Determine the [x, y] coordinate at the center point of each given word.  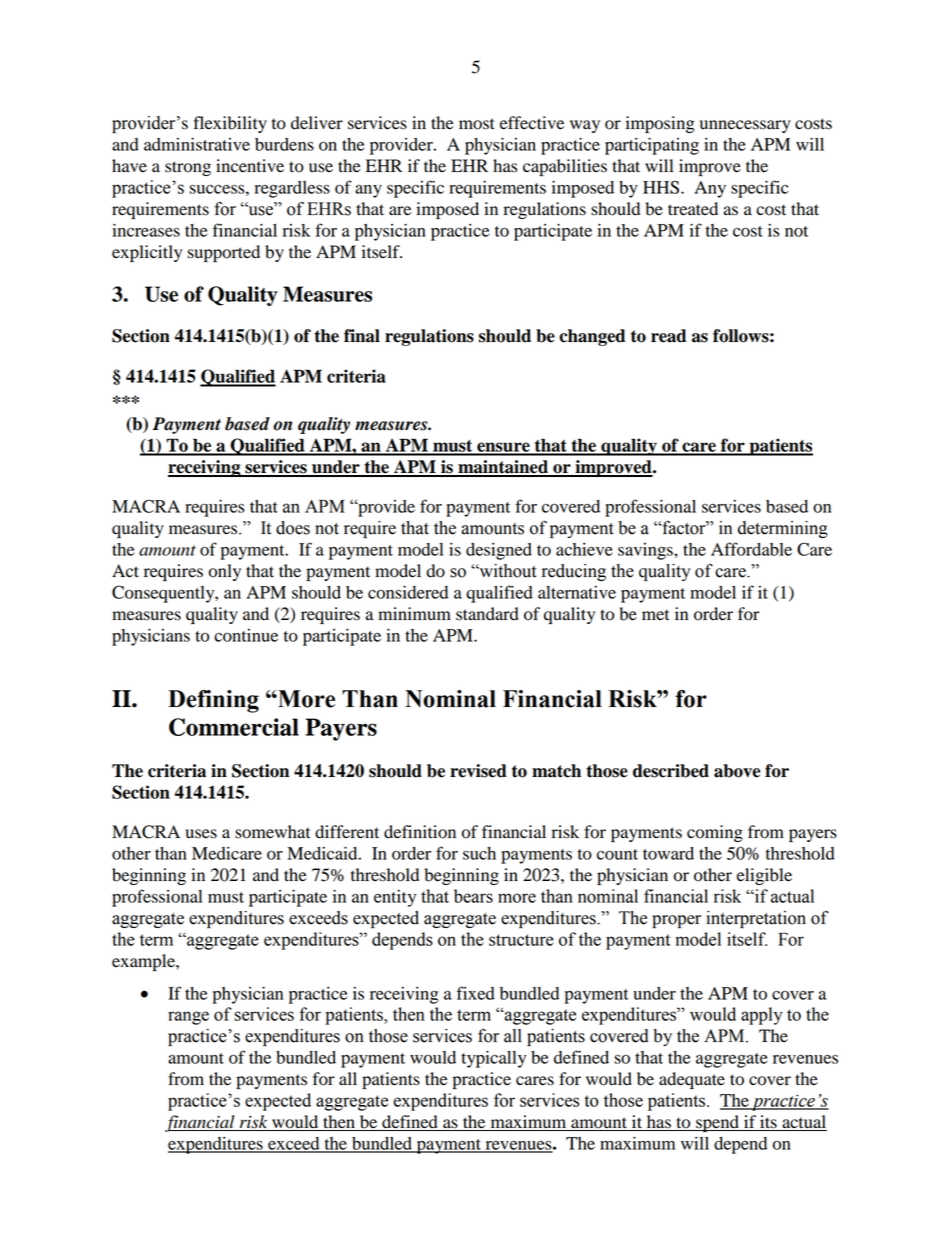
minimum [414, 614]
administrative [197, 144]
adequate [692, 1080]
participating [652, 146]
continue [246, 635]
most [477, 124]
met [655, 615]
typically [493, 1059]
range [188, 1018]
